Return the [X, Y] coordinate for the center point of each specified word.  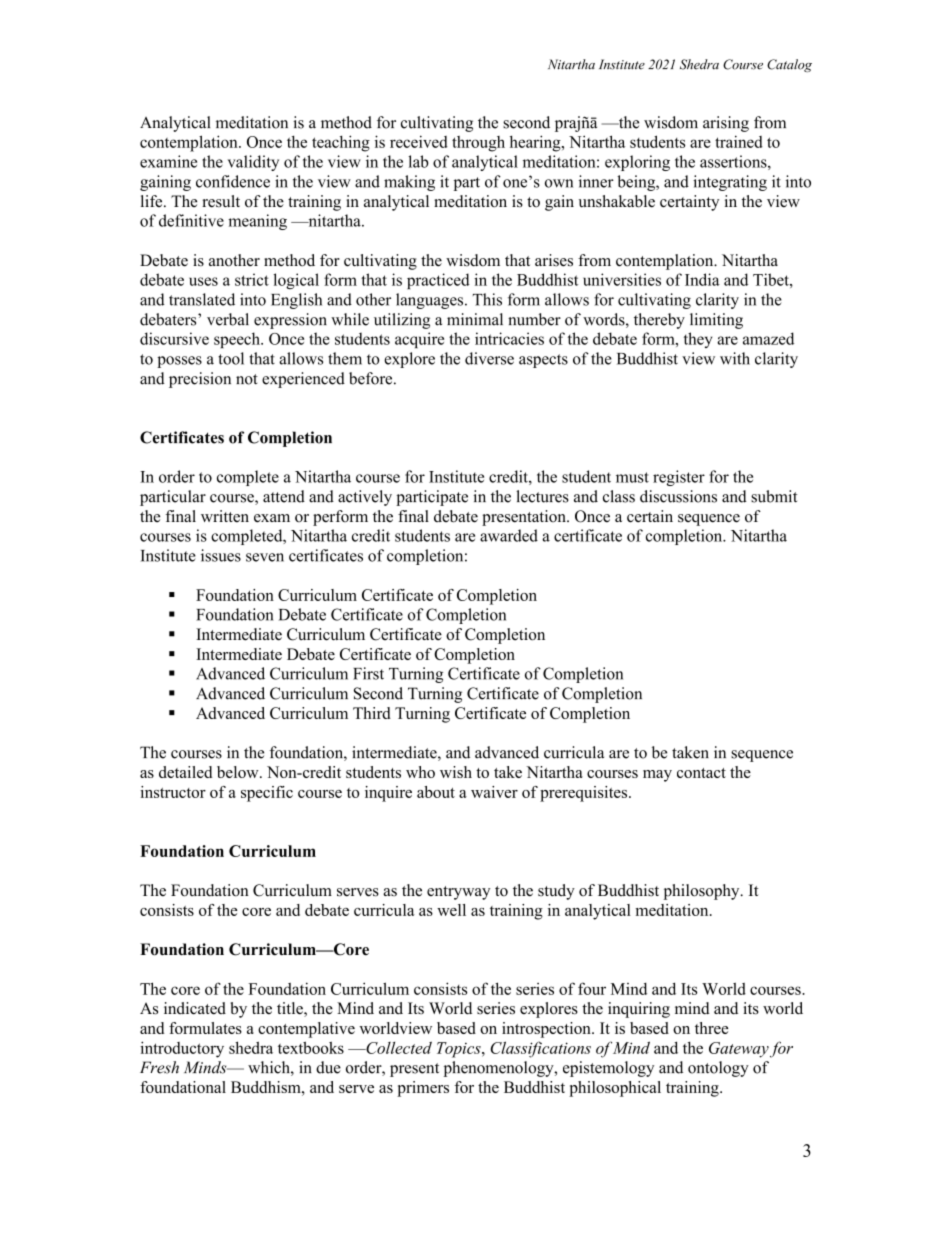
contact [701, 773]
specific [267, 794]
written [225, 516]
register [679, 478]
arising [726, 124]
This [487, 299]
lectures [542, 496]
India [702, 279]
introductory [182, 1049]
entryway [458, 893]
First [368, 673]
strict [252, 279]
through [478, 144]
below [239, 772]
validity [253, 163]
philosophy [703, 892]
